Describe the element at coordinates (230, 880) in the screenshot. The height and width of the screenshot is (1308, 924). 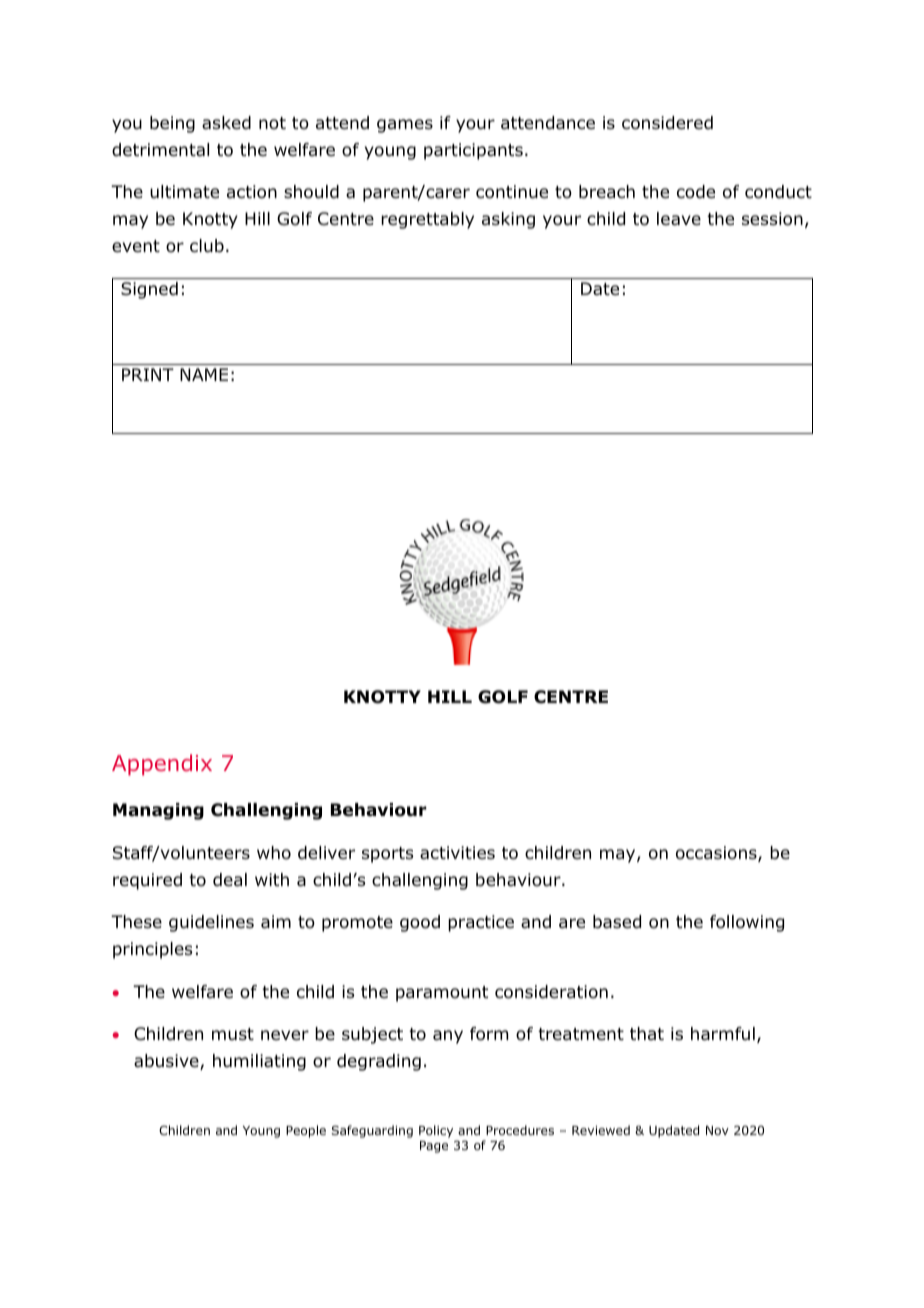
I see `deal` at that location.
